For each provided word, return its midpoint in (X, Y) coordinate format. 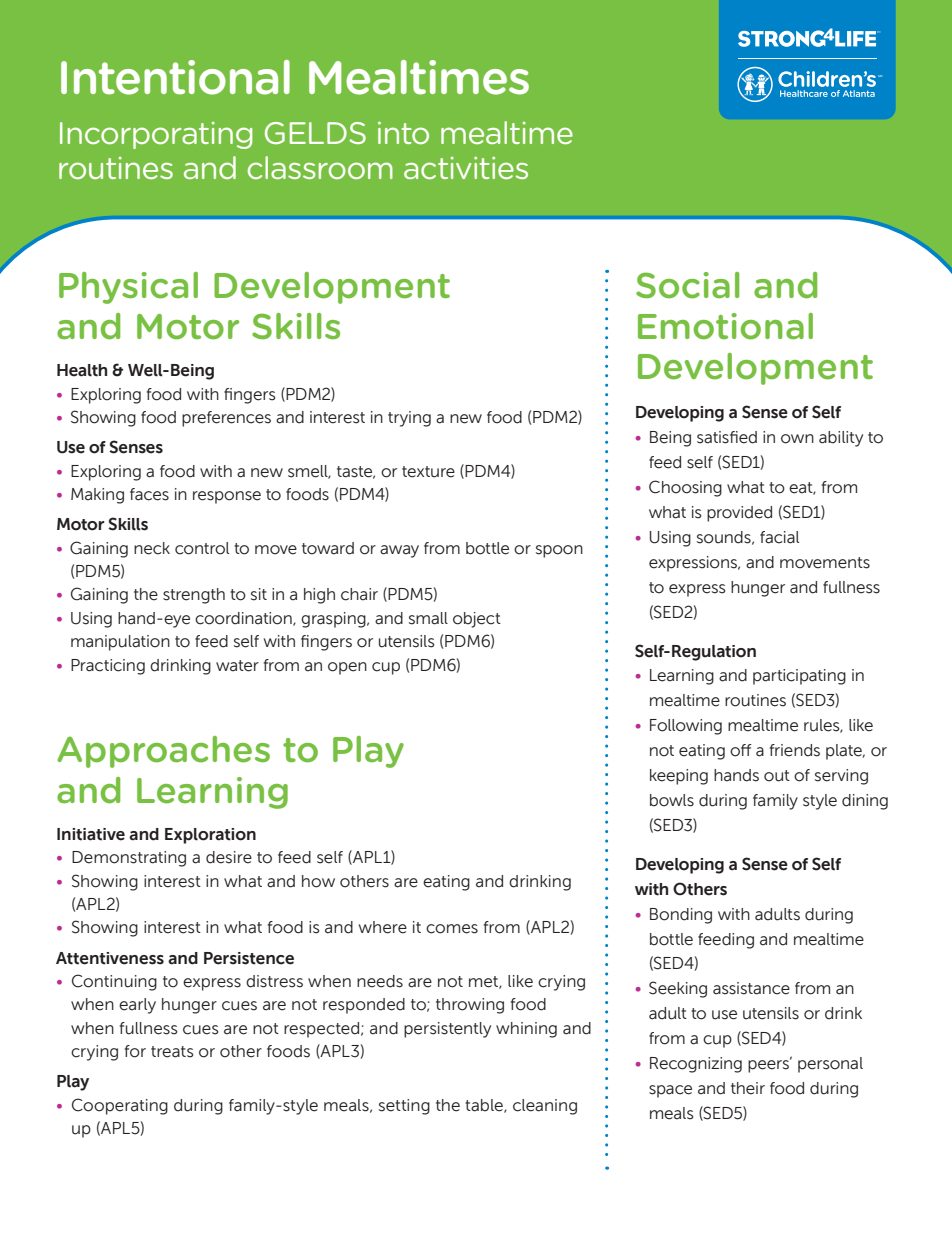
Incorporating (156, 135)
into (403, 133)
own (797, 439)
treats (172, 1052)
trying (409, 419)
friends (795, 750)
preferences (226, 419)
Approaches (163, 752)
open (347, 668)
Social (687, 285)
